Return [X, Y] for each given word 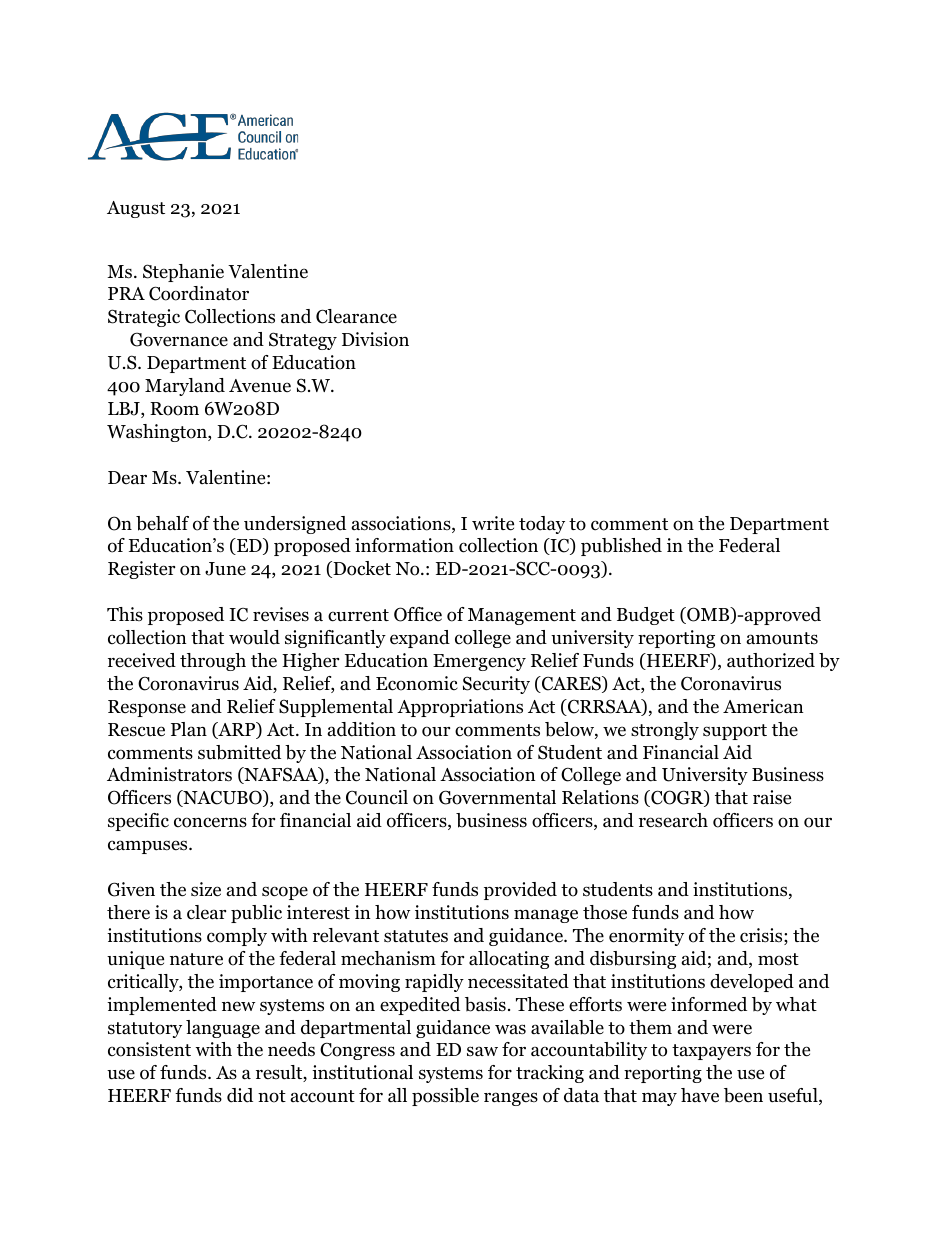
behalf [162, 523]
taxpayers [711, 1052]
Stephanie [183, 273]
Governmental [497, 797]
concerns [210, 822]
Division [375, 339]
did [240, 1095]
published [621, 547]
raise [772, 797]
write [493, 523]
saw [482, 1051]
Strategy [303, 341]
